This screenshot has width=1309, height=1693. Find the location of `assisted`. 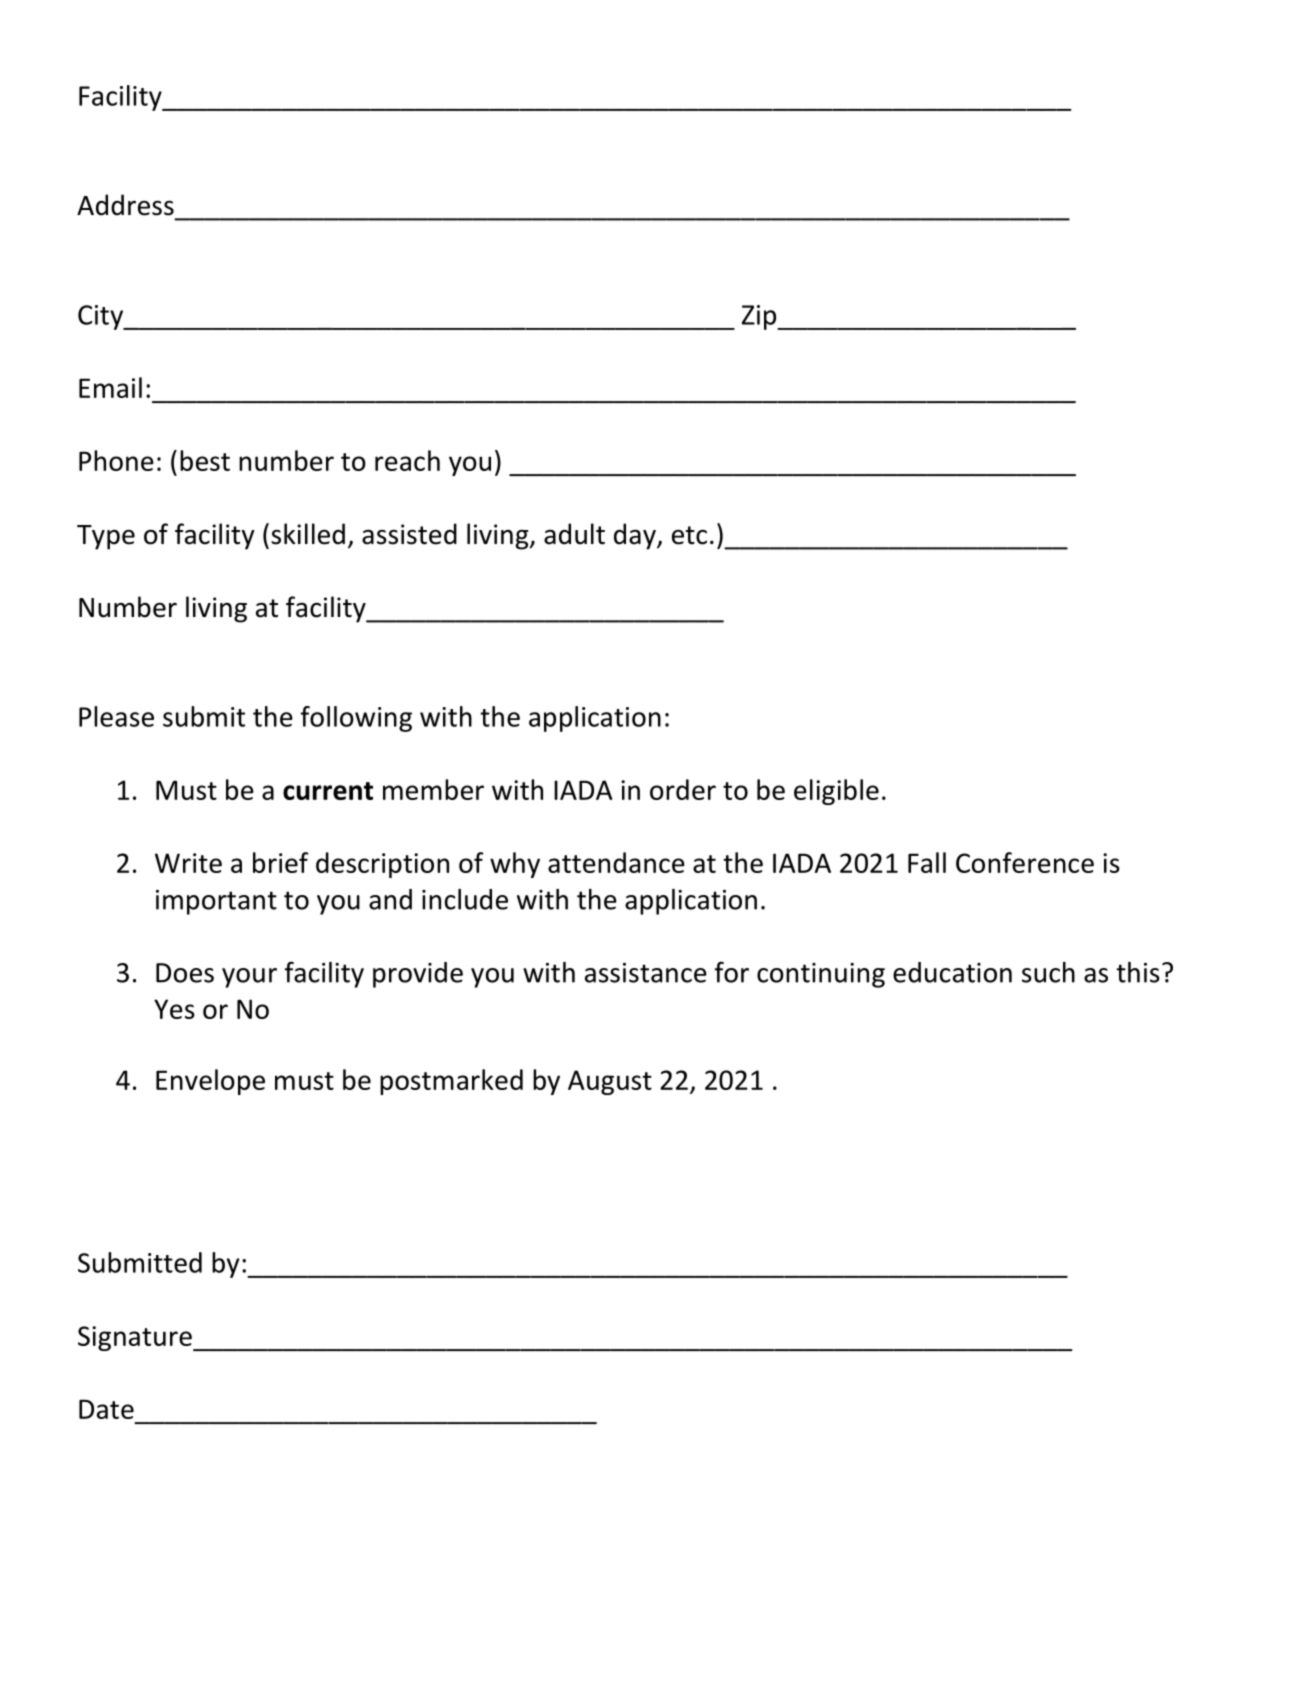

assisted is located at coordinates (409, 534).
